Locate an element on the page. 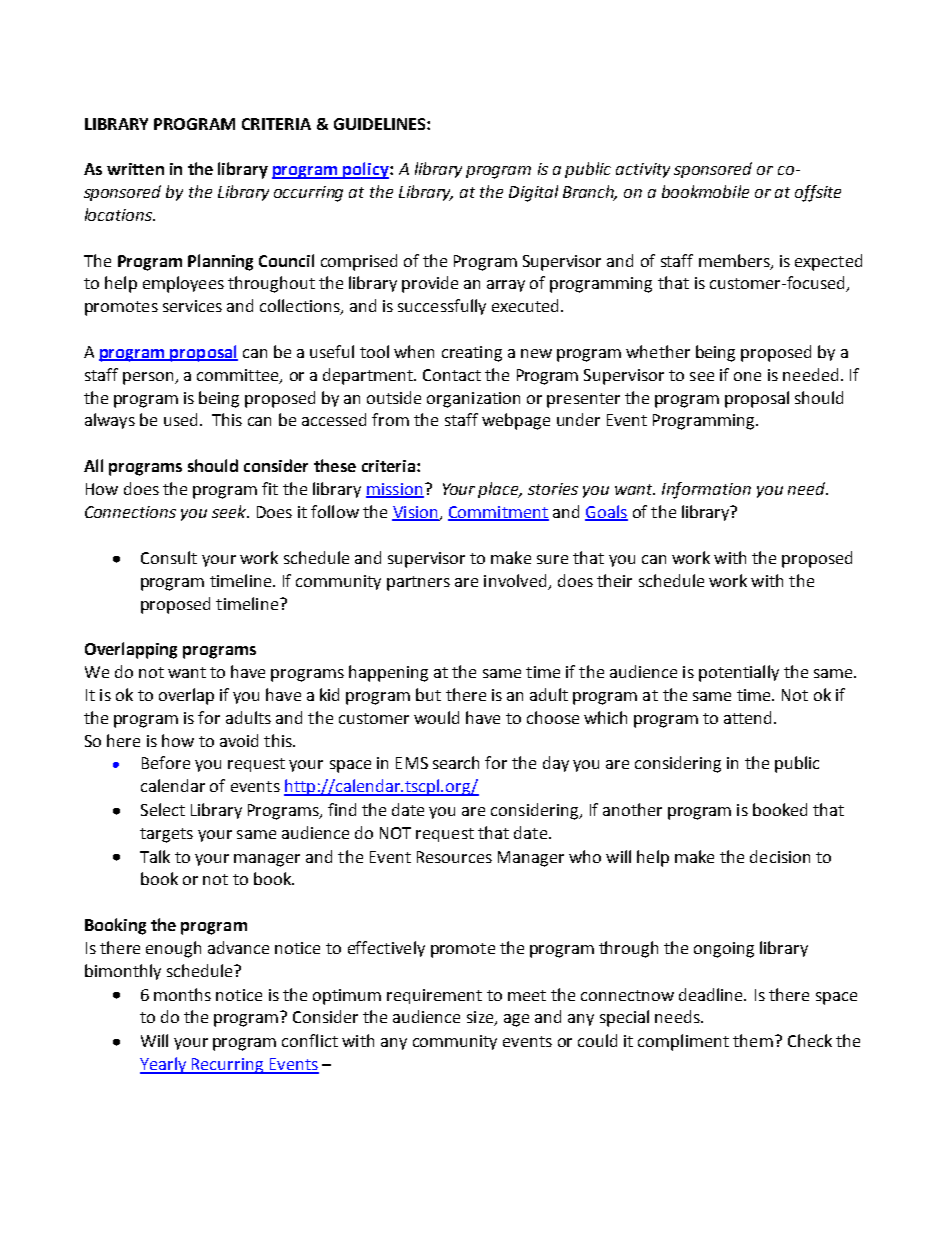 The height and width of the page is (1233, 952). written is located at coordinates (135, 169).
